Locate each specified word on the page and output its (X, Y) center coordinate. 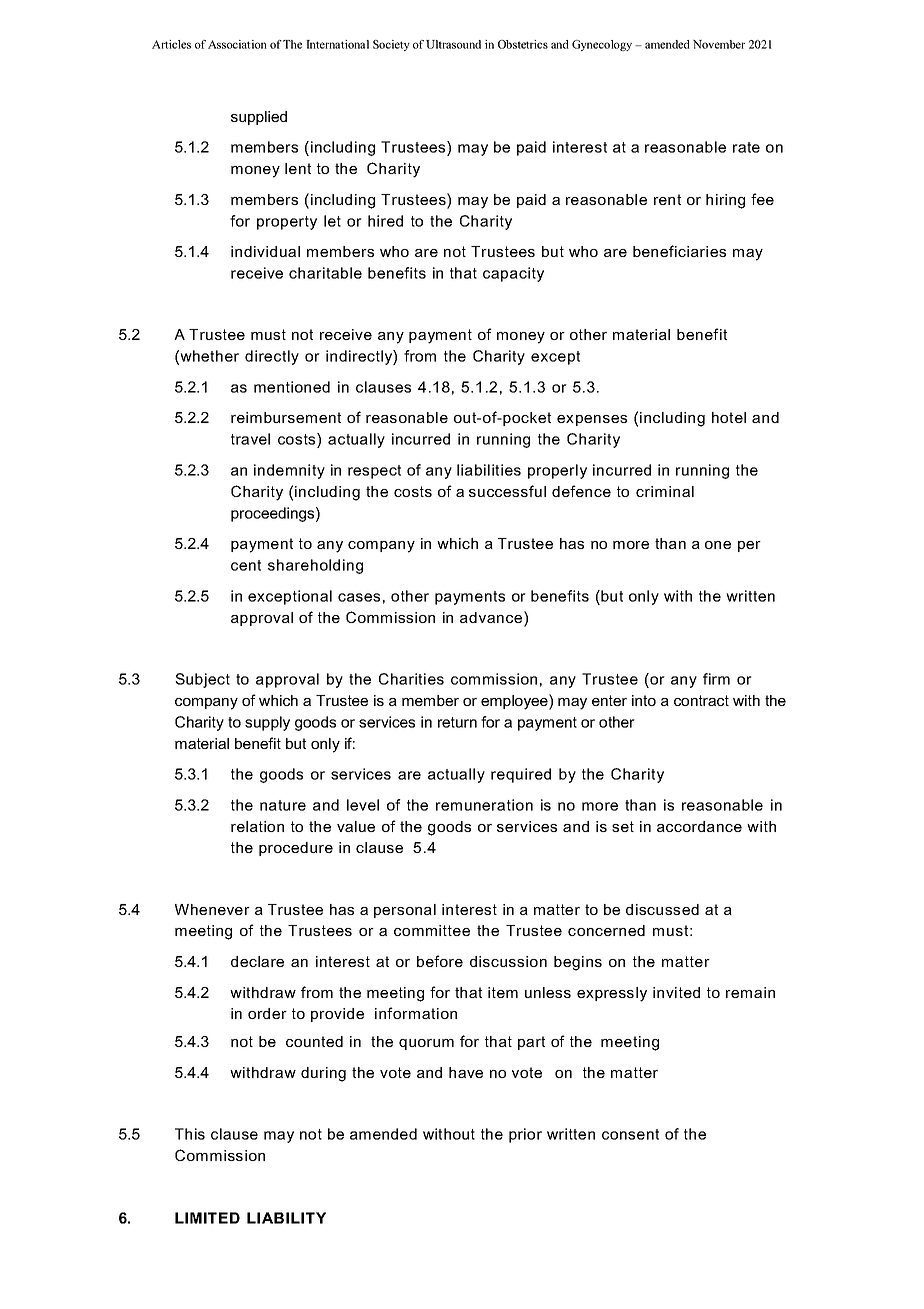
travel (250, 439)
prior (525, 1135)
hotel (729, 417)
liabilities (489, 470)
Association (237, 44)
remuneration (484, 805)
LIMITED (207, 1218)
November (719, 44)
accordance (699, 826)
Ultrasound (453, 44)
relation (257, 826)
